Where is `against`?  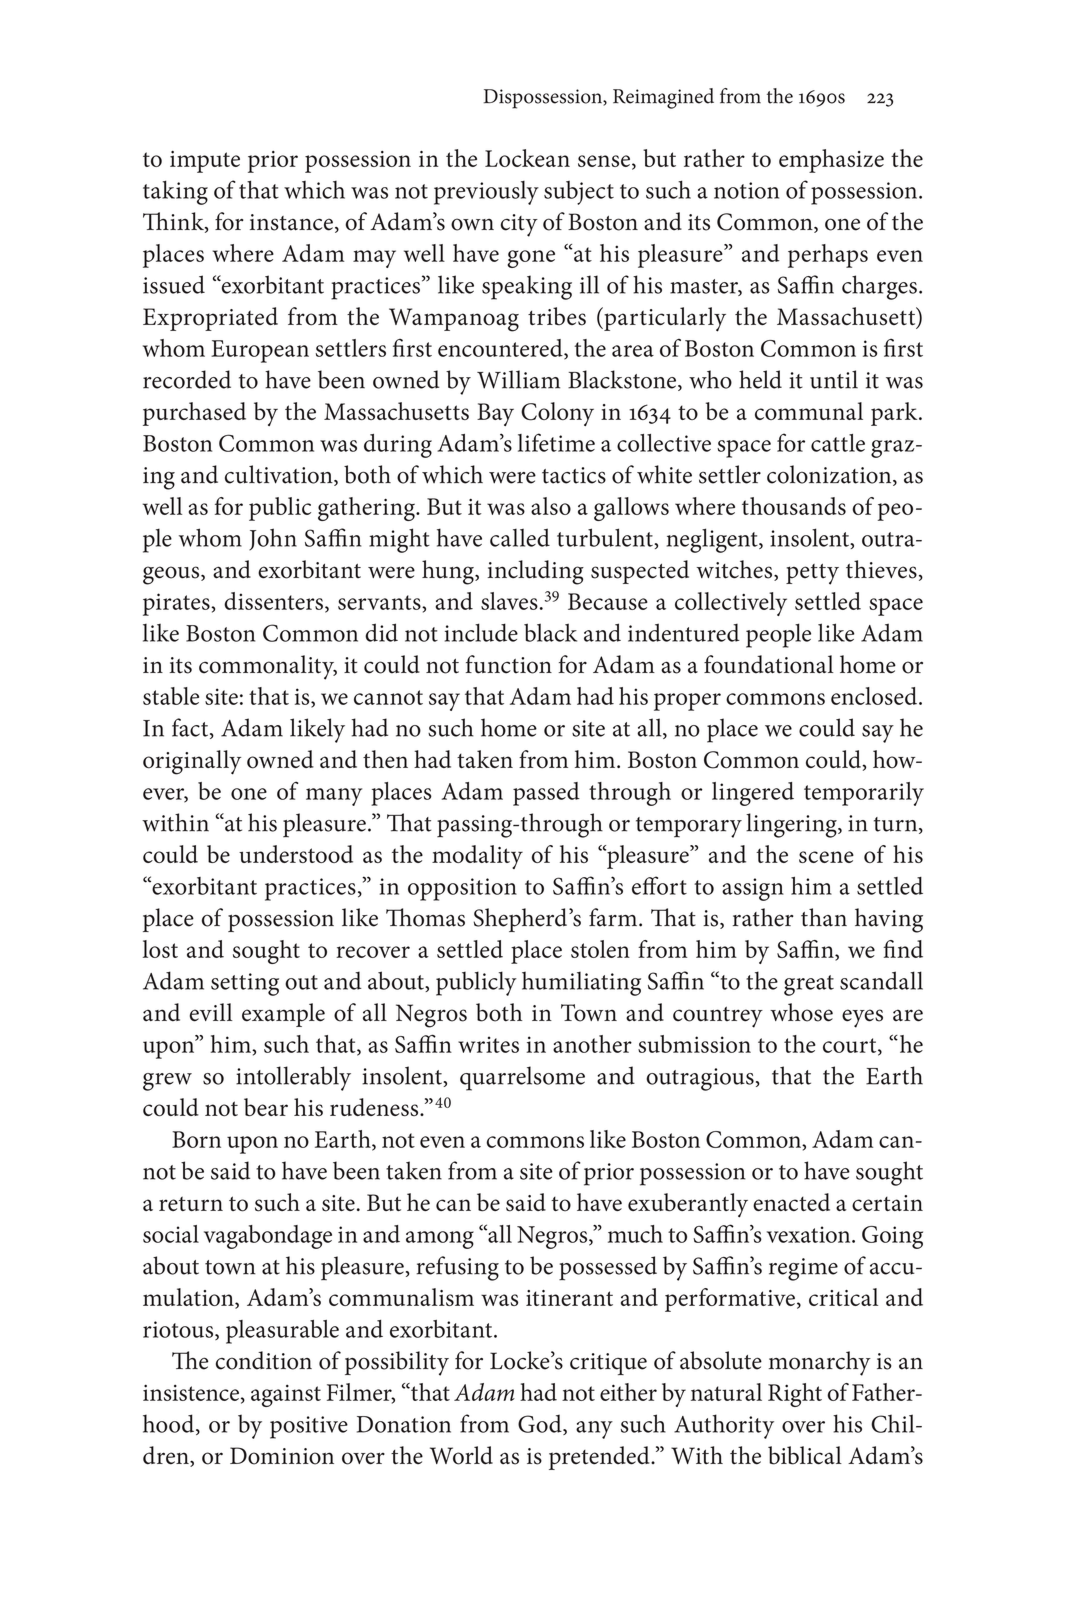 against is located at coordinates (286, 1395).
